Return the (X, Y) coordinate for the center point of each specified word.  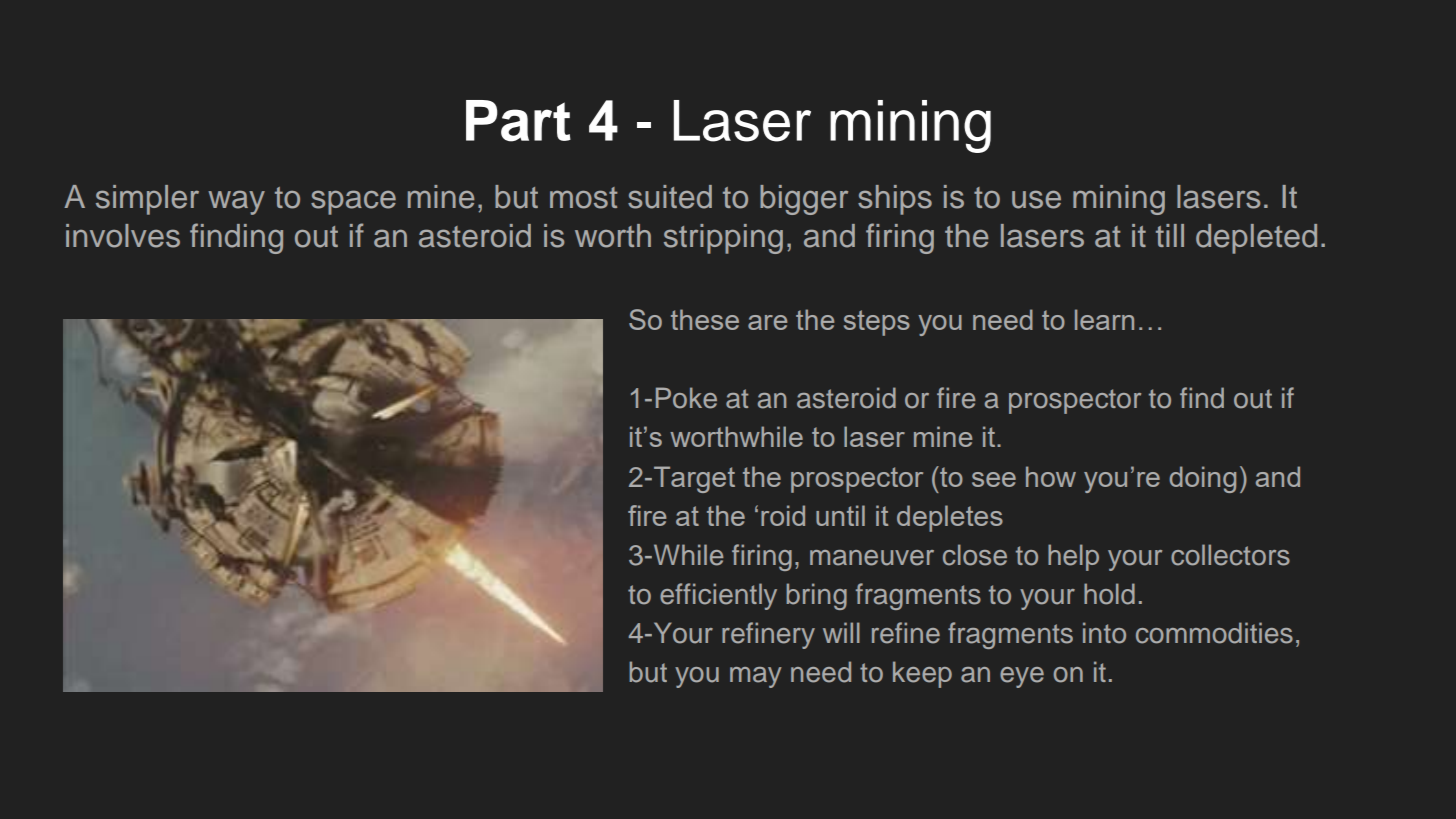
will (841, 632)
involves (123, 236)
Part (518, 121)
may (756, 677)
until (840, 515)
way (236, 202)
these (705, 319)
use (1036, 199)
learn (1104, 319)
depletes (950, 518)
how (1051, 476)
